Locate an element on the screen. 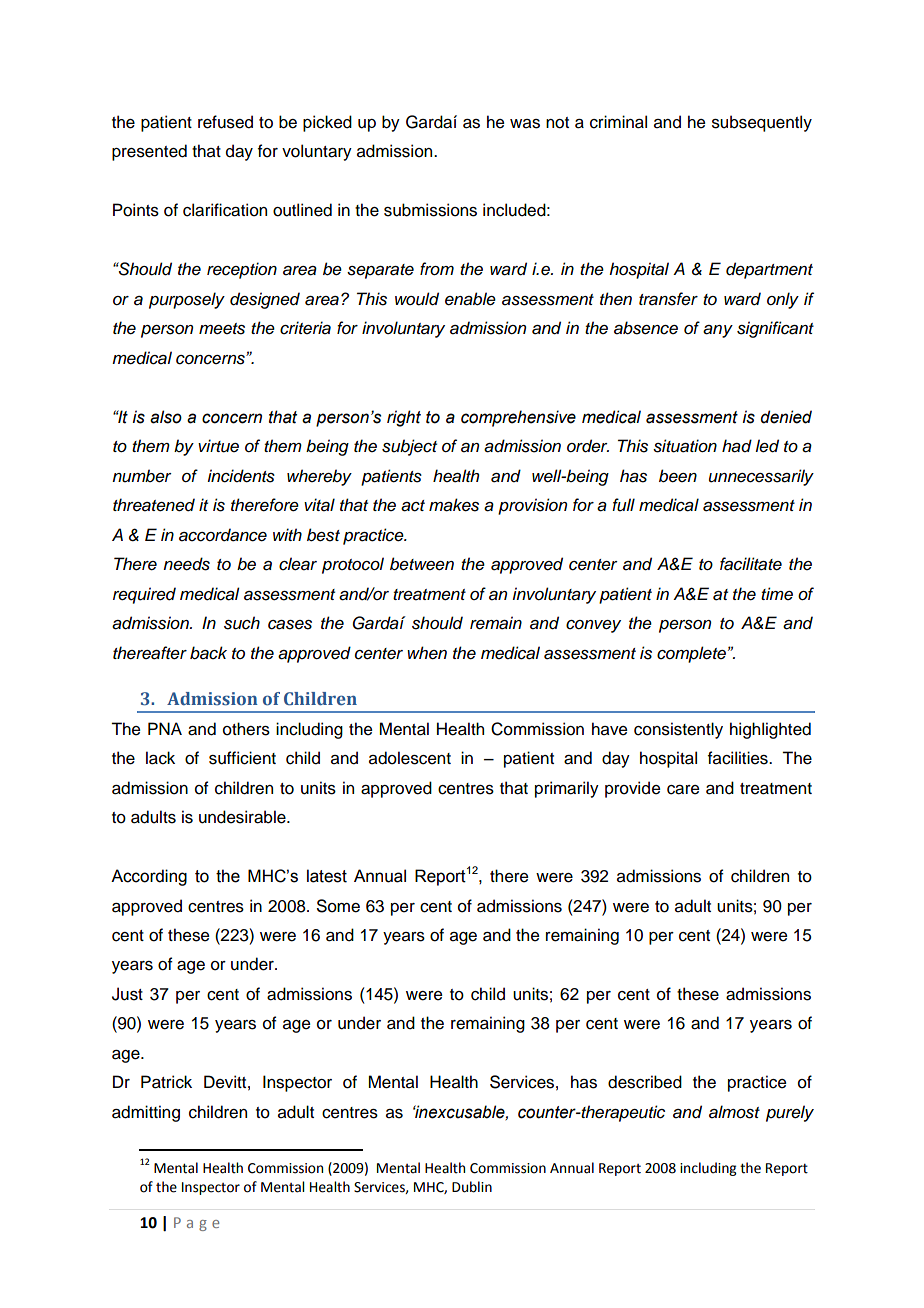  back is located at coordinates (208, 653).
